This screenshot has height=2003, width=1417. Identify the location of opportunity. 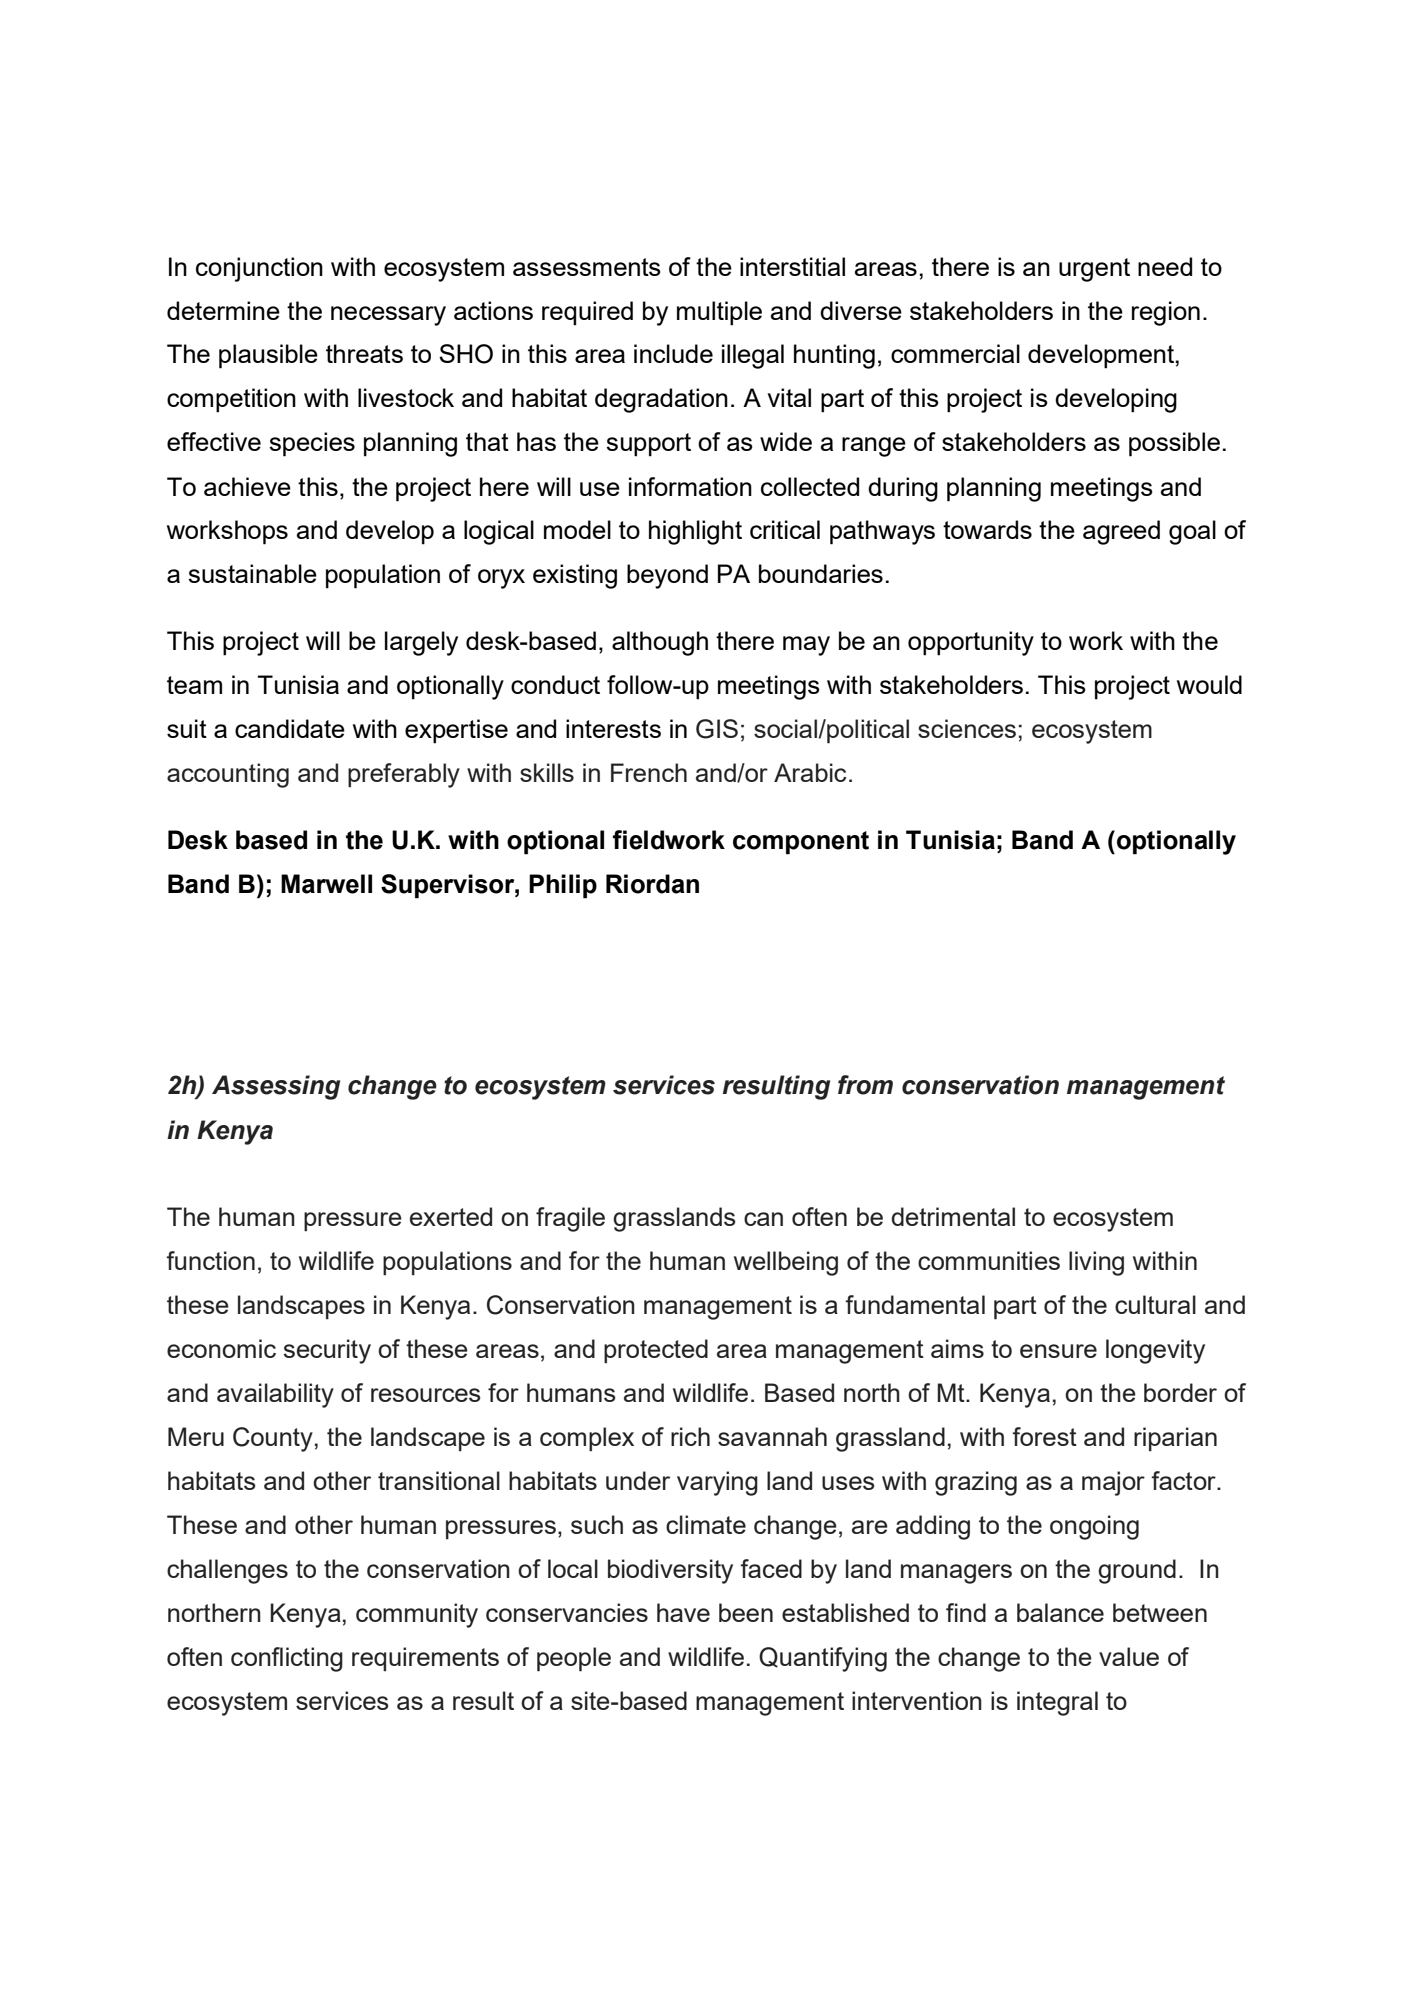
(971, 643).
